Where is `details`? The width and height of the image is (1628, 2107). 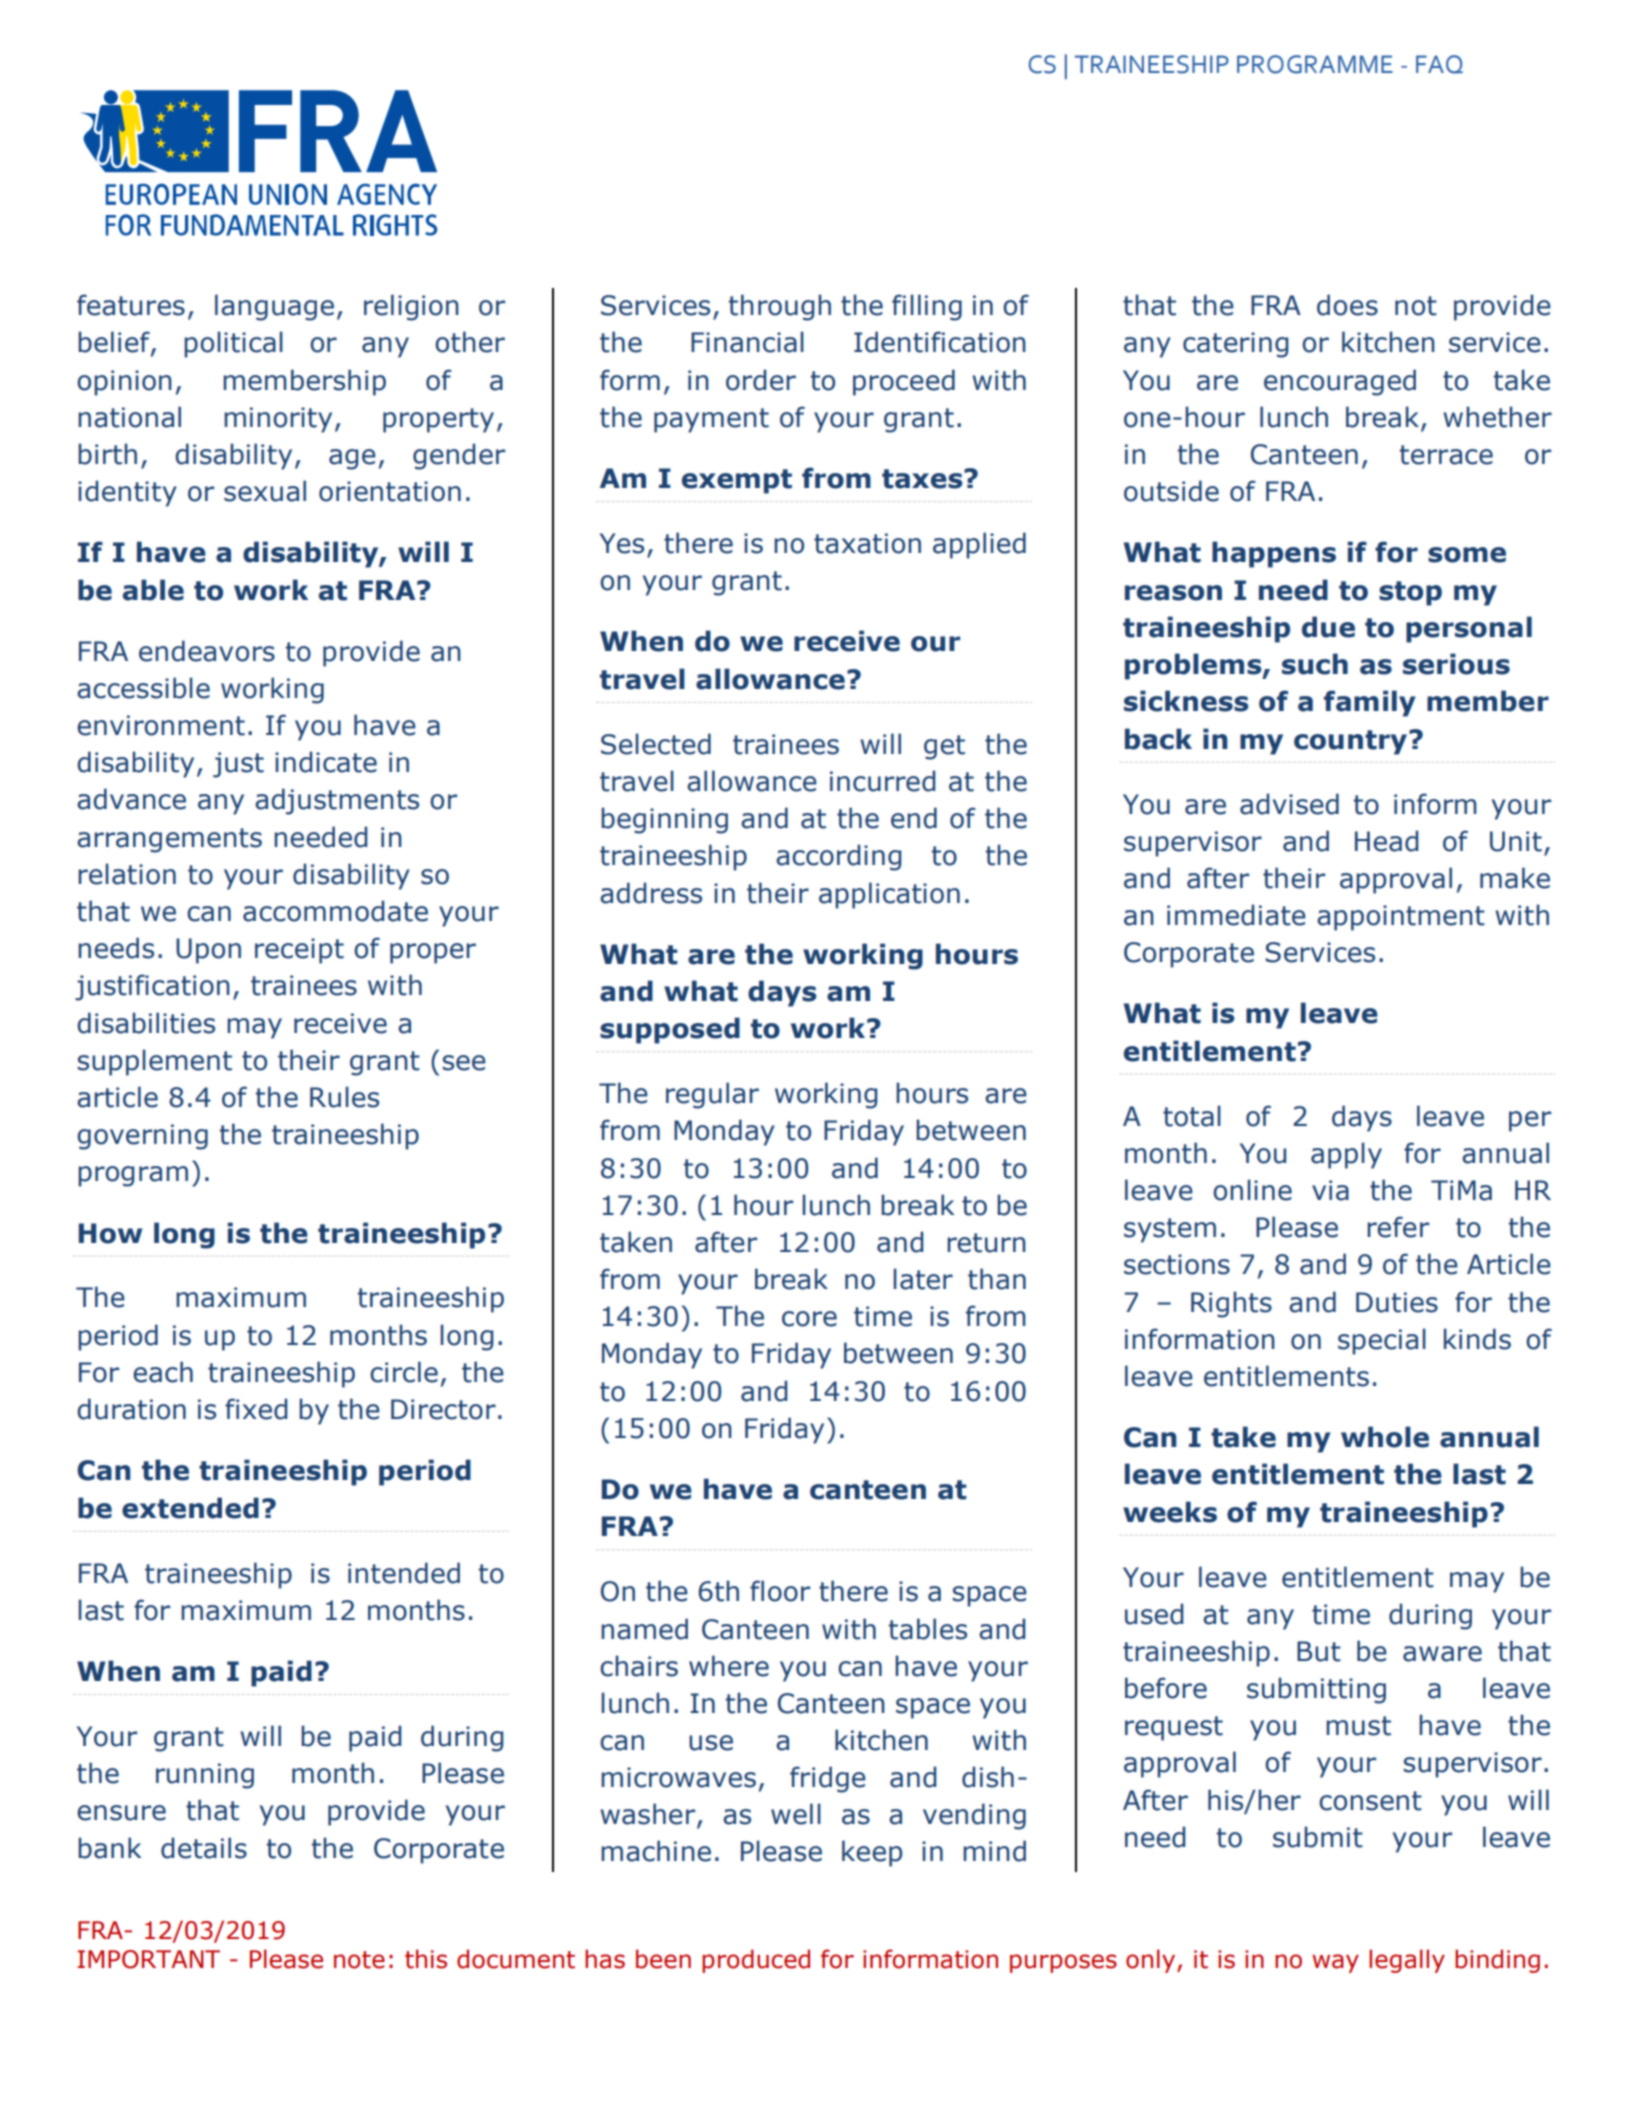
details is located at coordinates (204, 1848).
